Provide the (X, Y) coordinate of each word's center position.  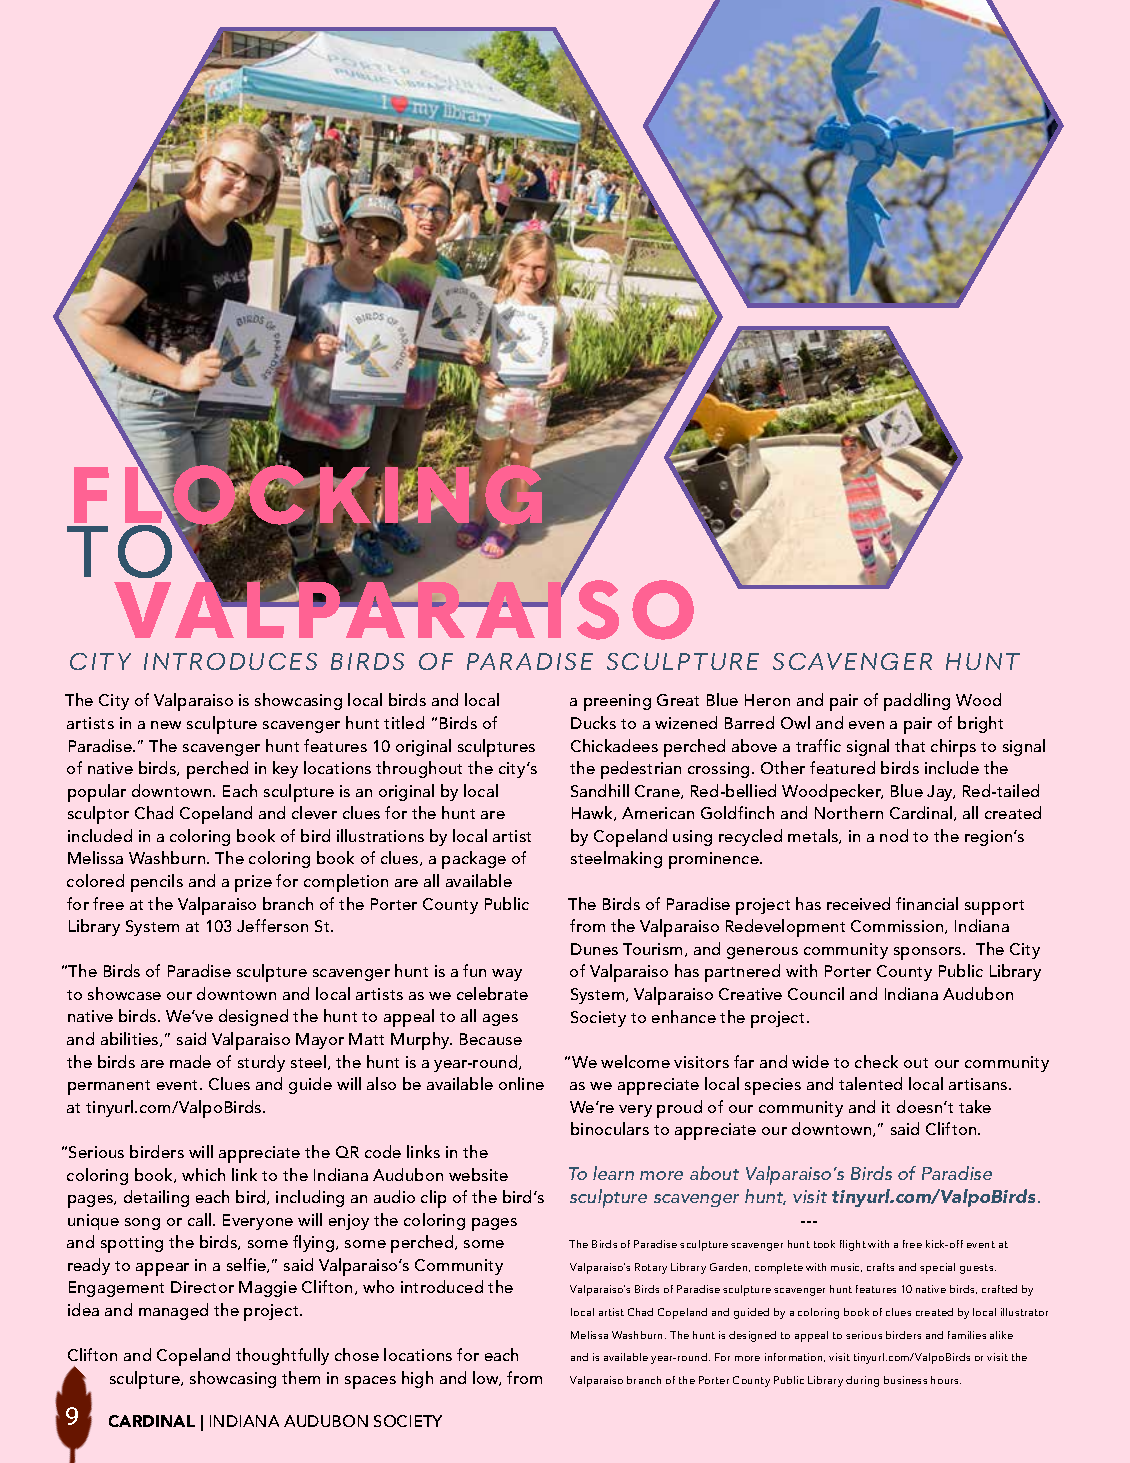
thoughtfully (282, 1356)
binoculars (610, 1128)
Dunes (594, 949)
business (905, 1380)
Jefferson (272, 925)
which (203, 1174)
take (975, 1106)
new (166, 725)
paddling (917, 702)
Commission (898, 927)
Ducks (593, 722)
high (417, 1379)
